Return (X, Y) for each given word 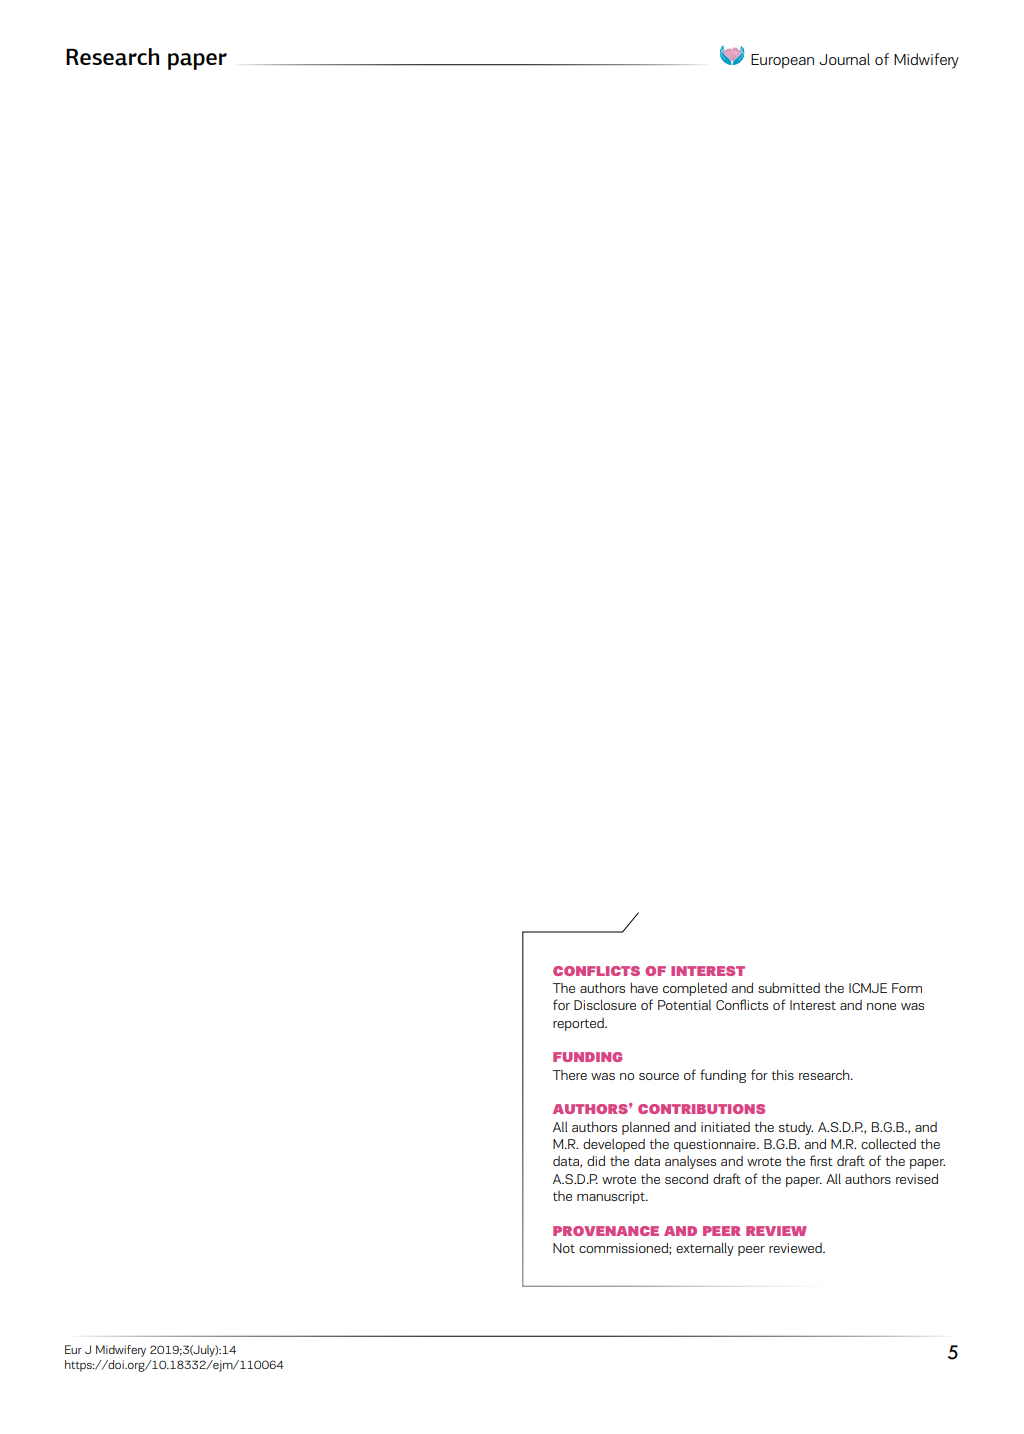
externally (705, 1249)
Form (907, 988)
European (782, 61)
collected (888, 1143)
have (644, 987)
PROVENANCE (606, 1231)
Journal (844, 59)
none (881, 1006)
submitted (789, 987)
